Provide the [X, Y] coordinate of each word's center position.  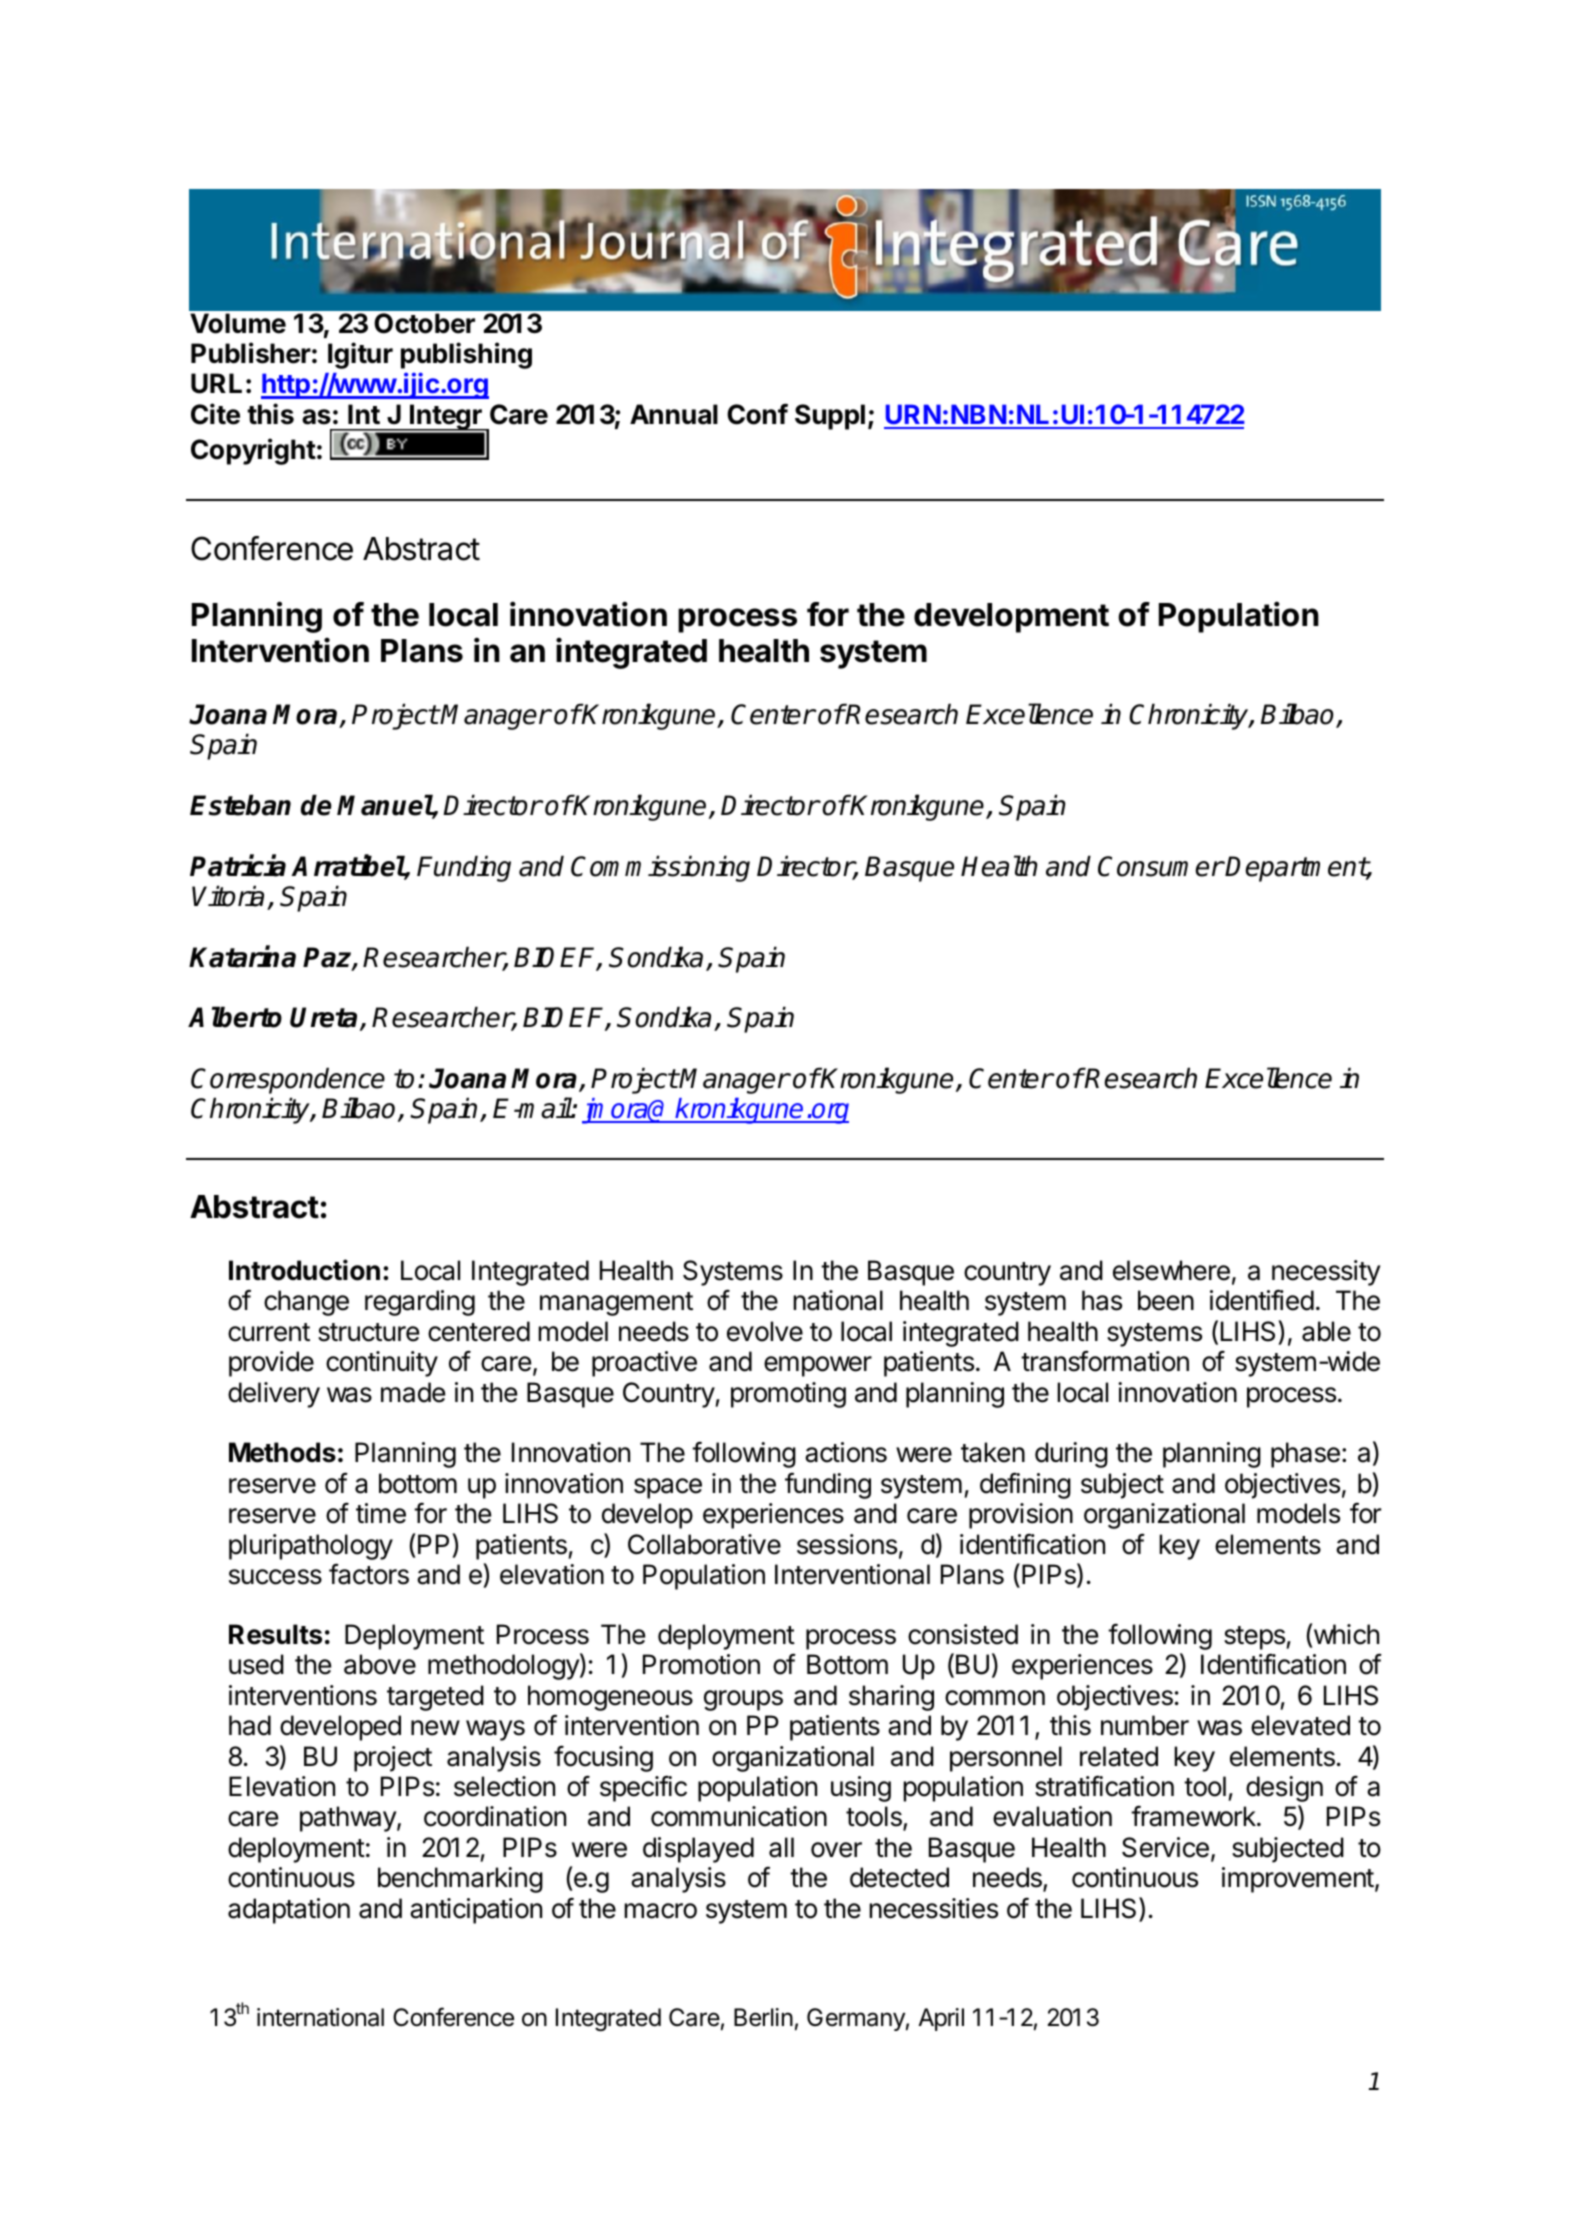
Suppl [830, 417]
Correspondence [288, 1080]
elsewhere [1171, 1270]
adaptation [289, 1911]
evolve [765, 1331]
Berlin [763, 2017]
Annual [674, 414]
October [424, 323]
